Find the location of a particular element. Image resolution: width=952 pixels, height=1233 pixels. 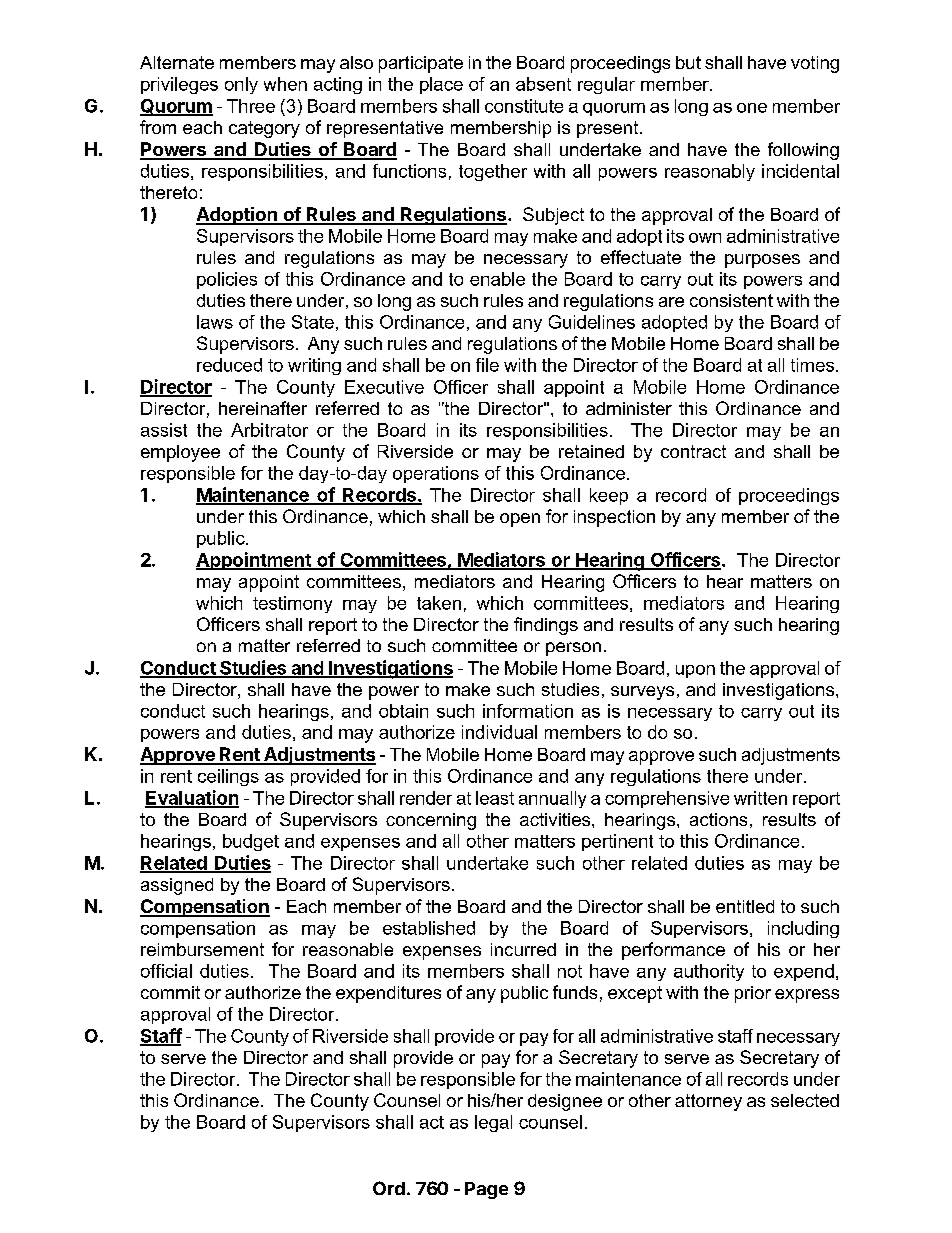

ceilings is located at coordinates (228, 777).
